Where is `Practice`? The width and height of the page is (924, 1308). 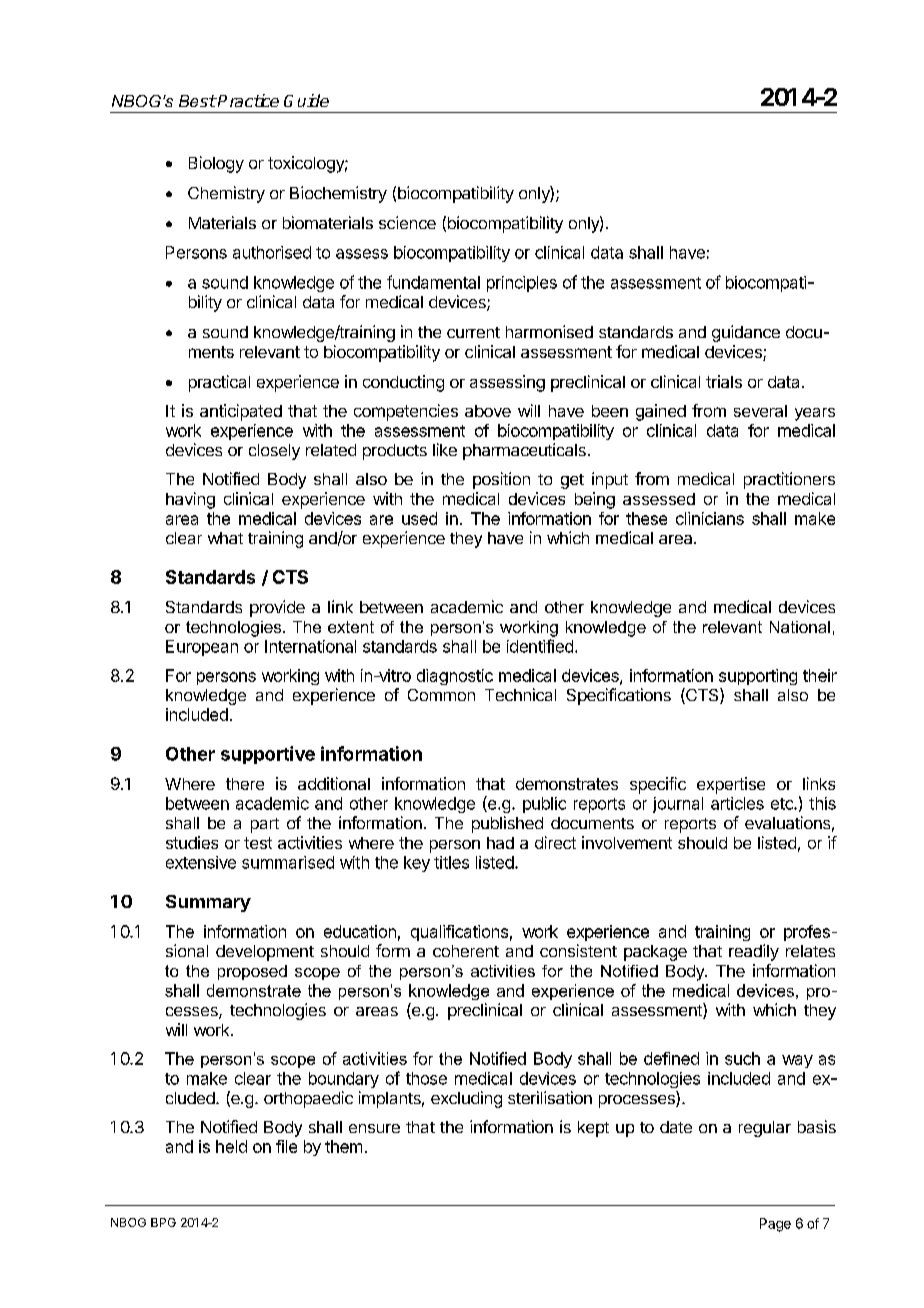 Practice is located at coordinates (247, 100).
